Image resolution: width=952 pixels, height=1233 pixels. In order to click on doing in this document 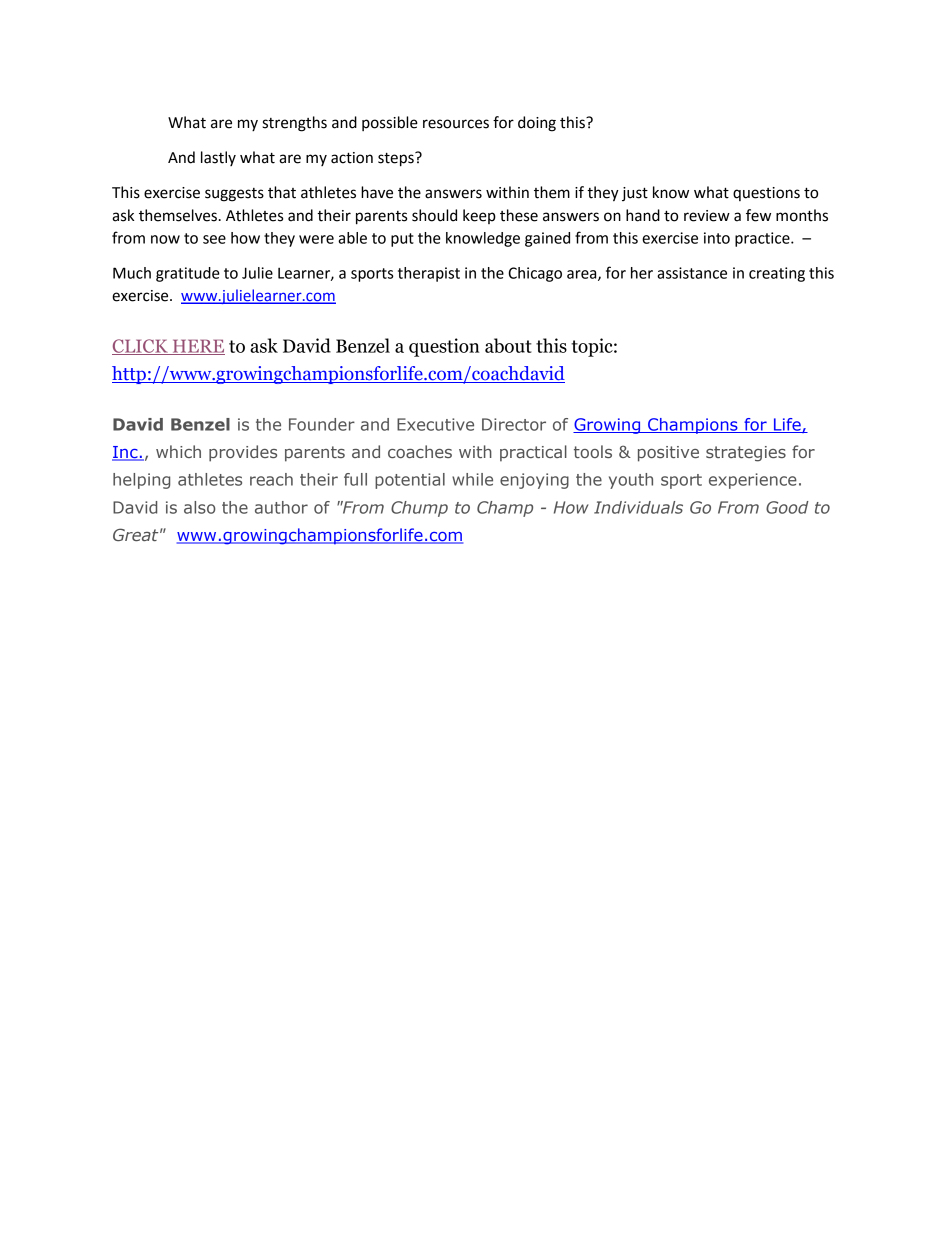, I will do `click(537, 124)`.
